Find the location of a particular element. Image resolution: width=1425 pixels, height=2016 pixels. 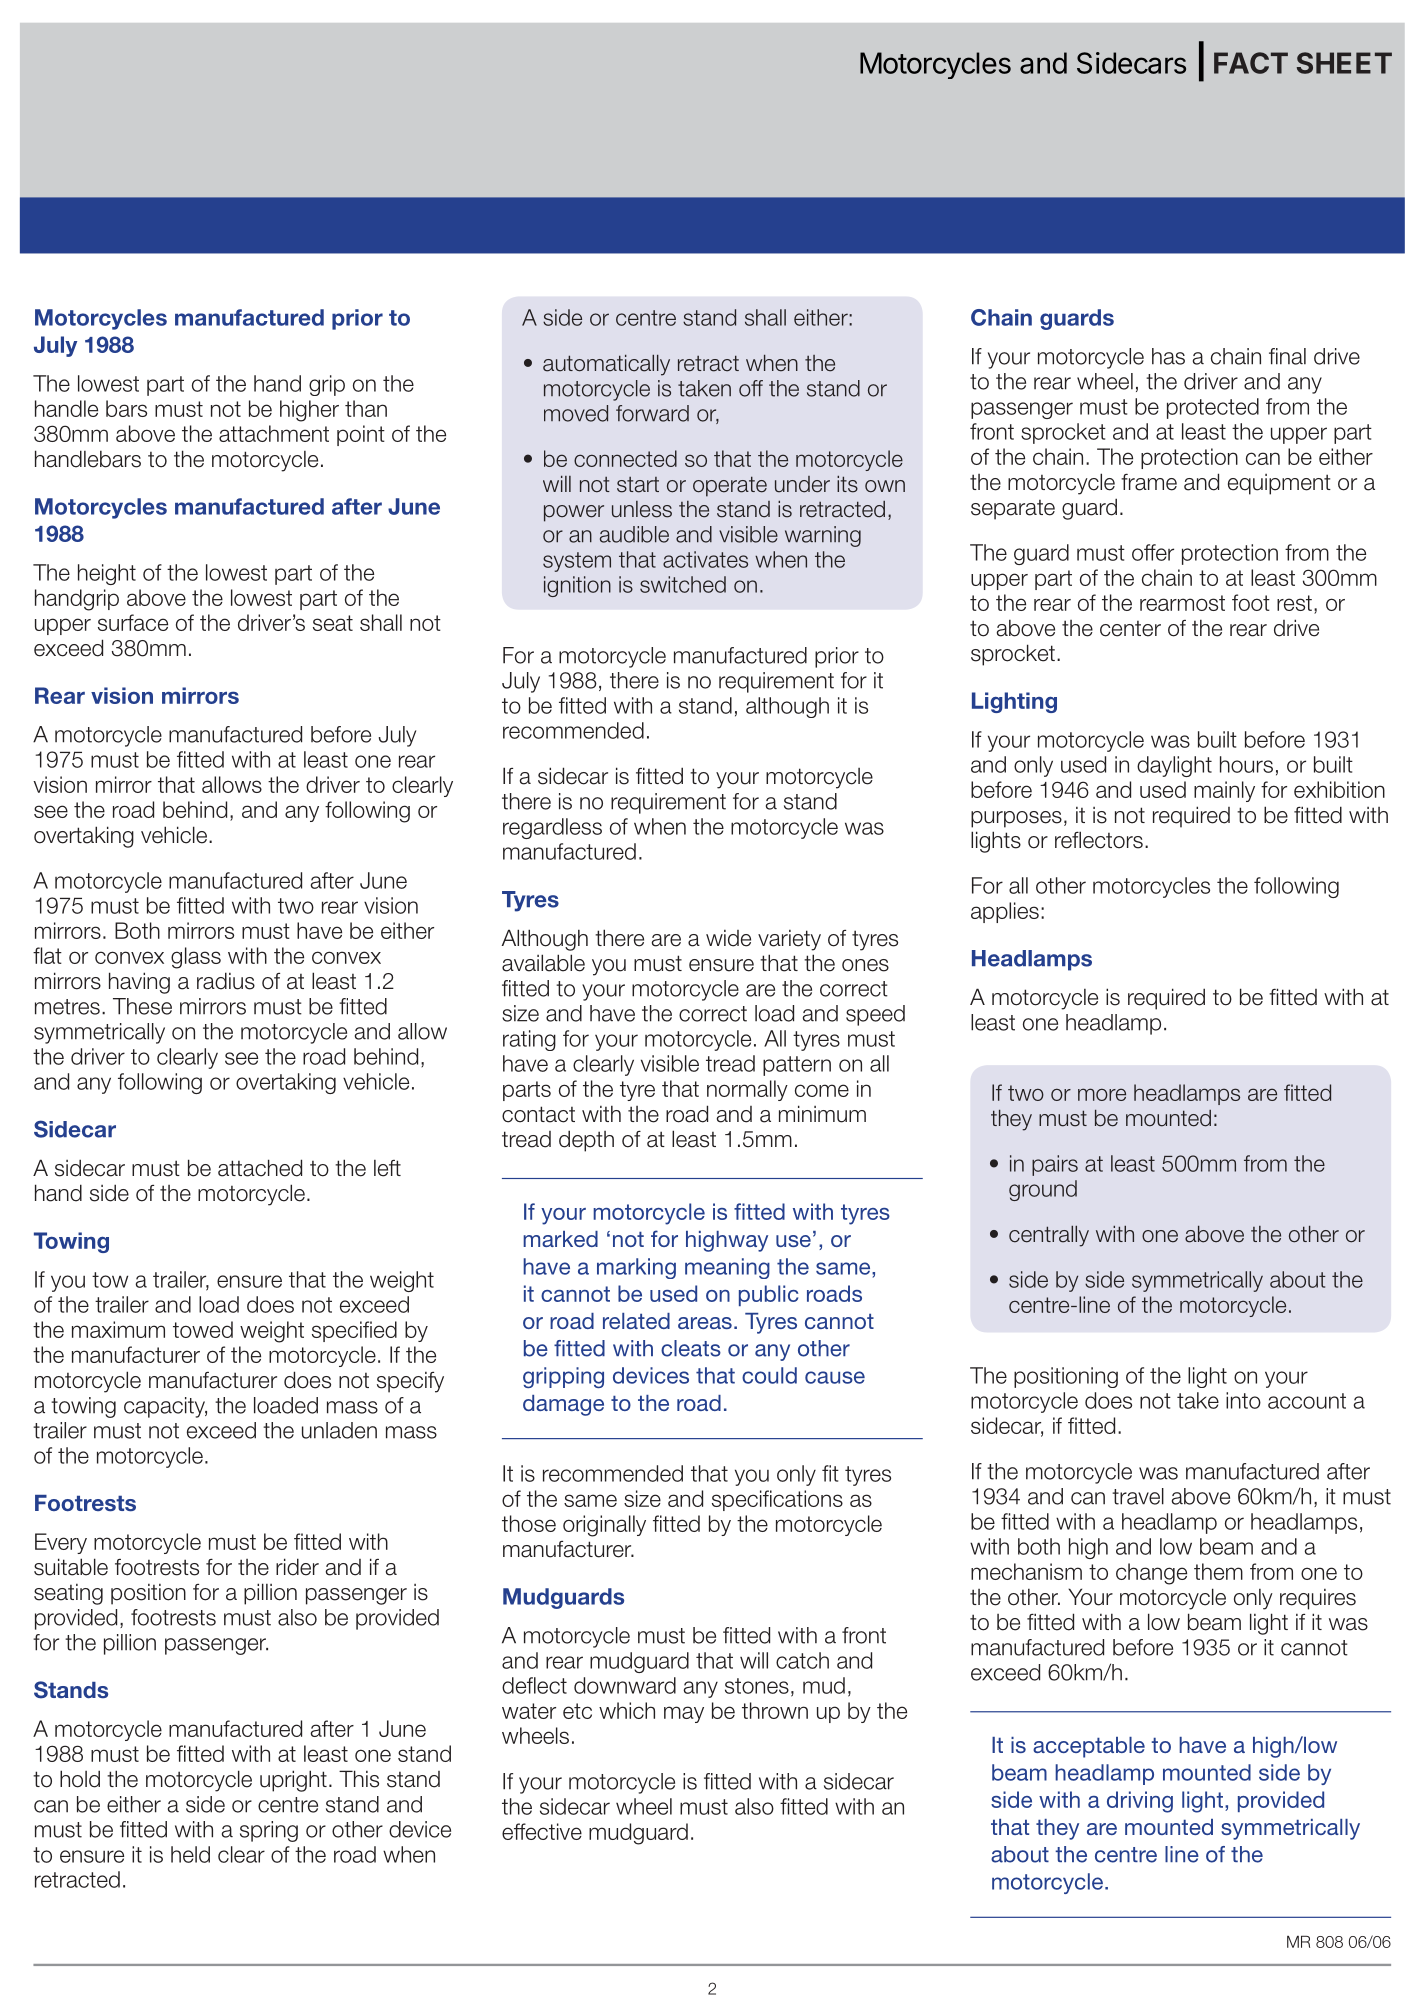

spring is located at coordinates (269, 1831).
